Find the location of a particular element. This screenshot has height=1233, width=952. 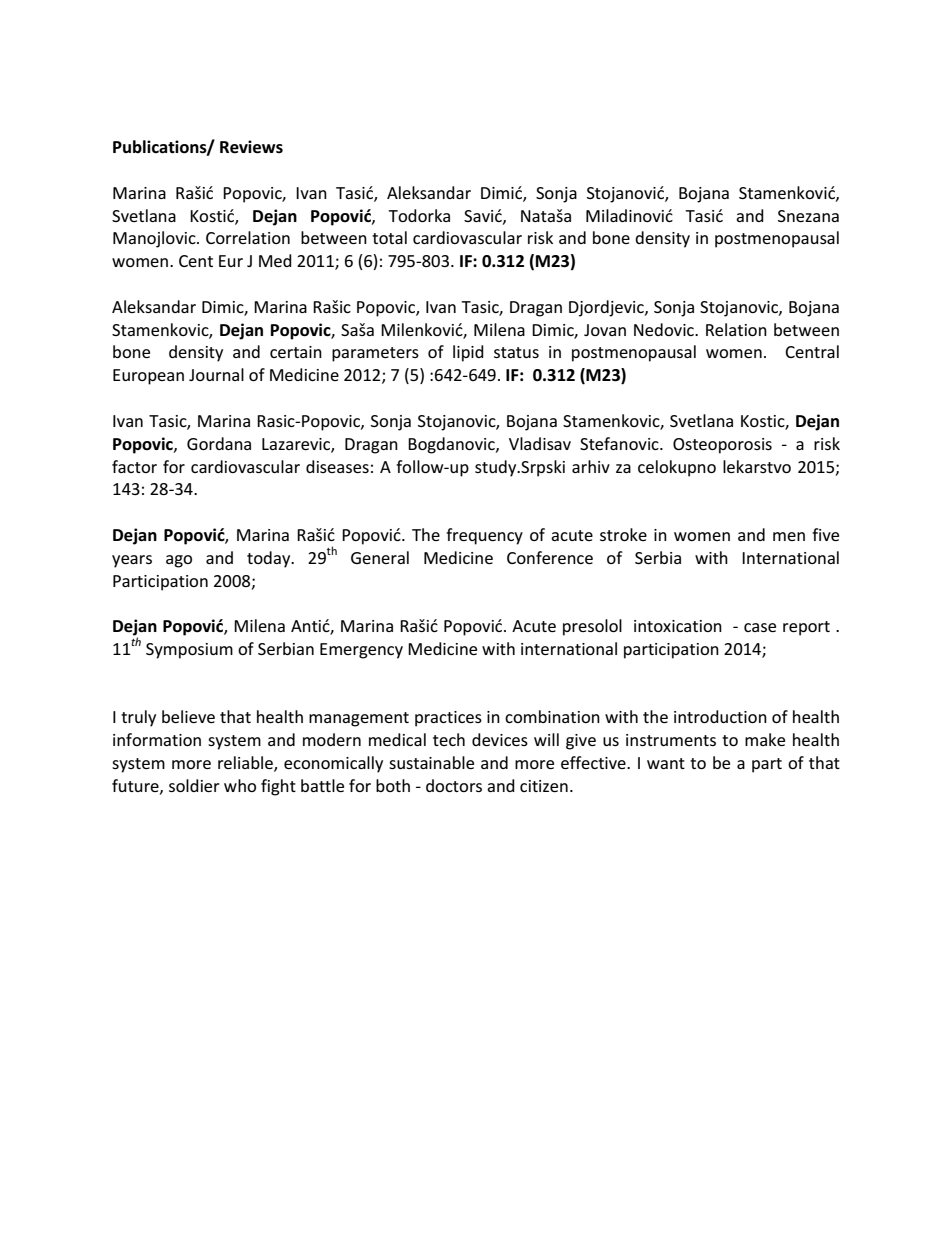

reliable is located at coordinates (246, 764).
